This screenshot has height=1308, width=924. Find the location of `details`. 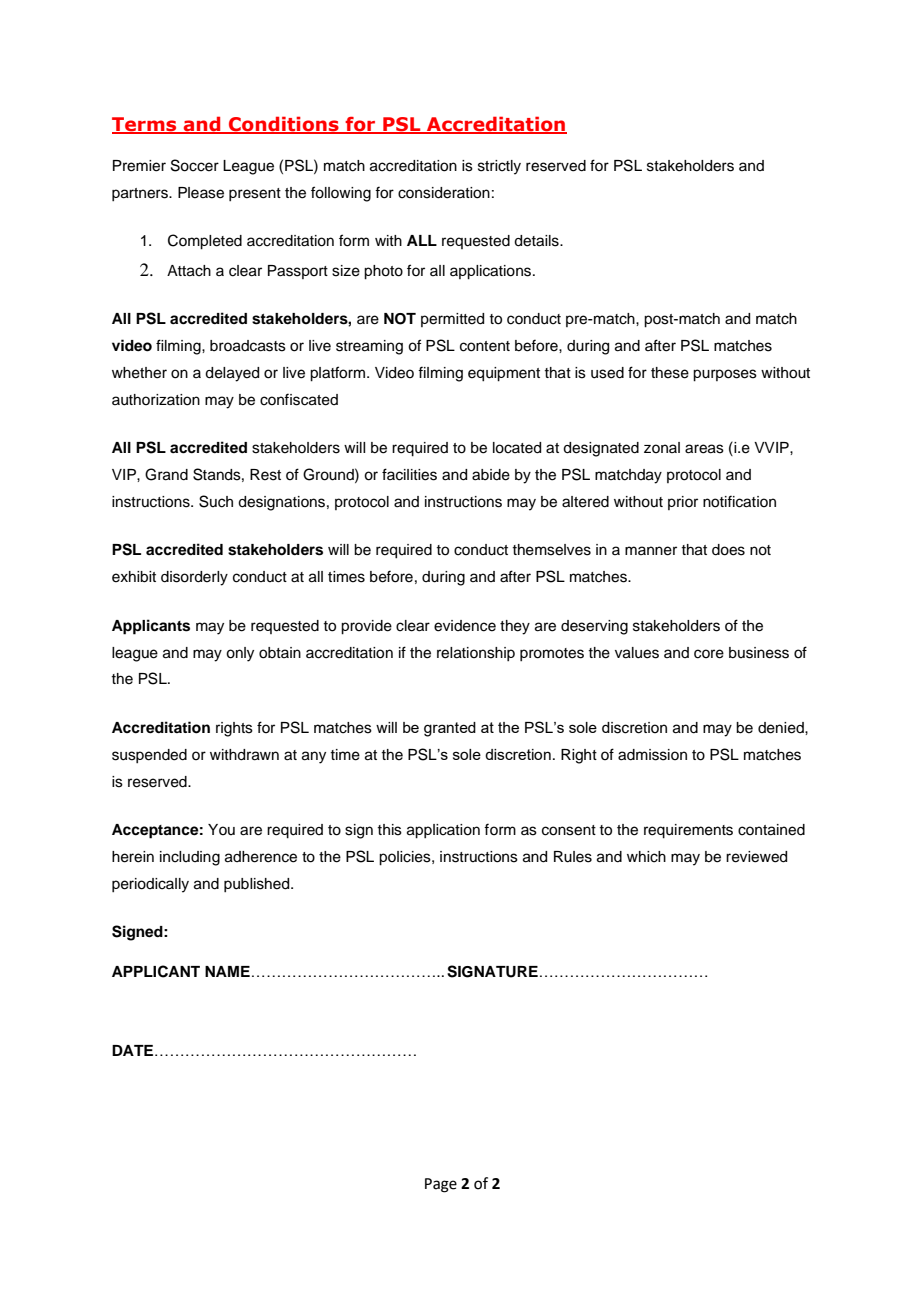

details is located at coordinates (537, 241).
